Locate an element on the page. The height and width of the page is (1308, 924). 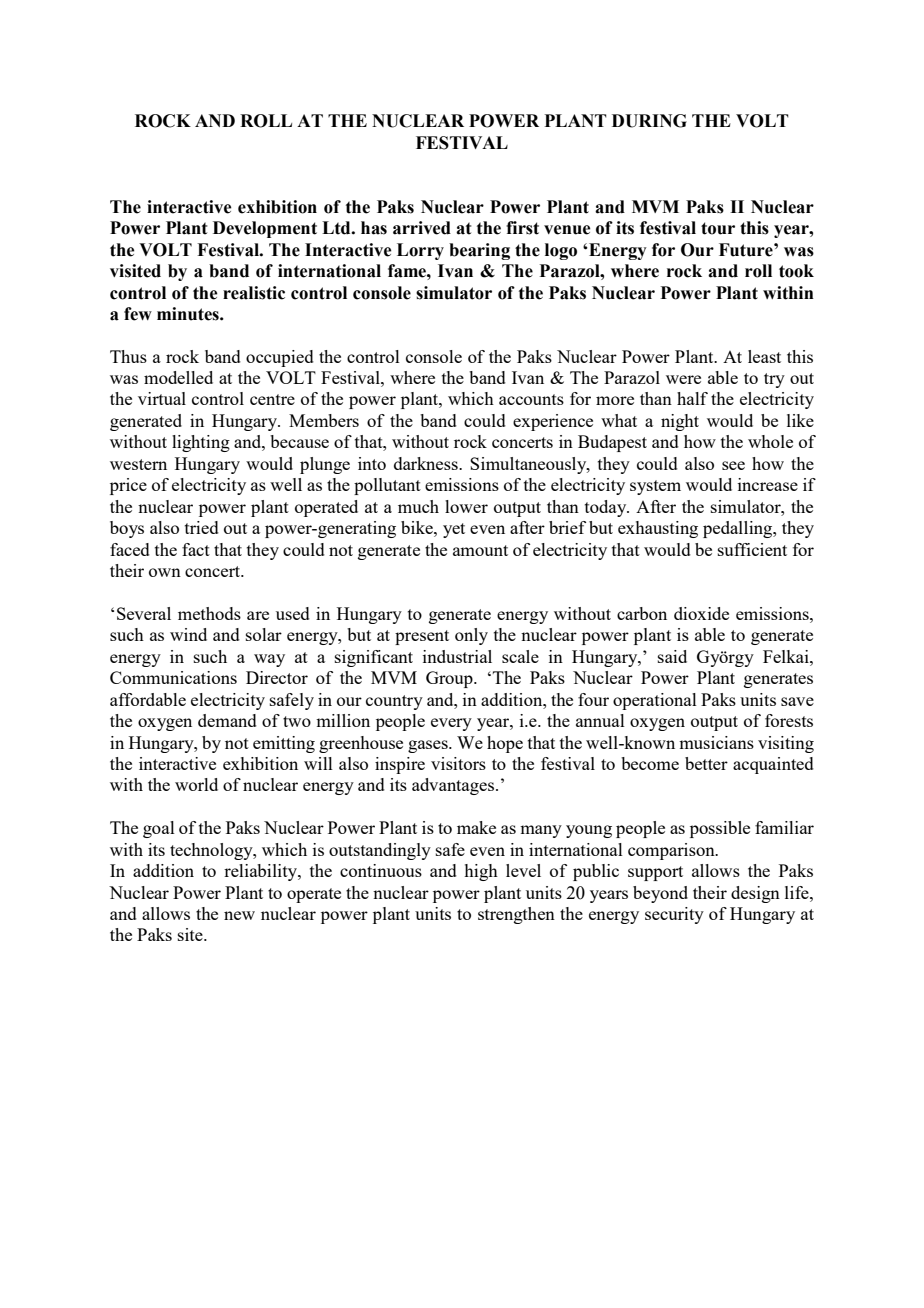
high is located at coordinates (481, 872).
